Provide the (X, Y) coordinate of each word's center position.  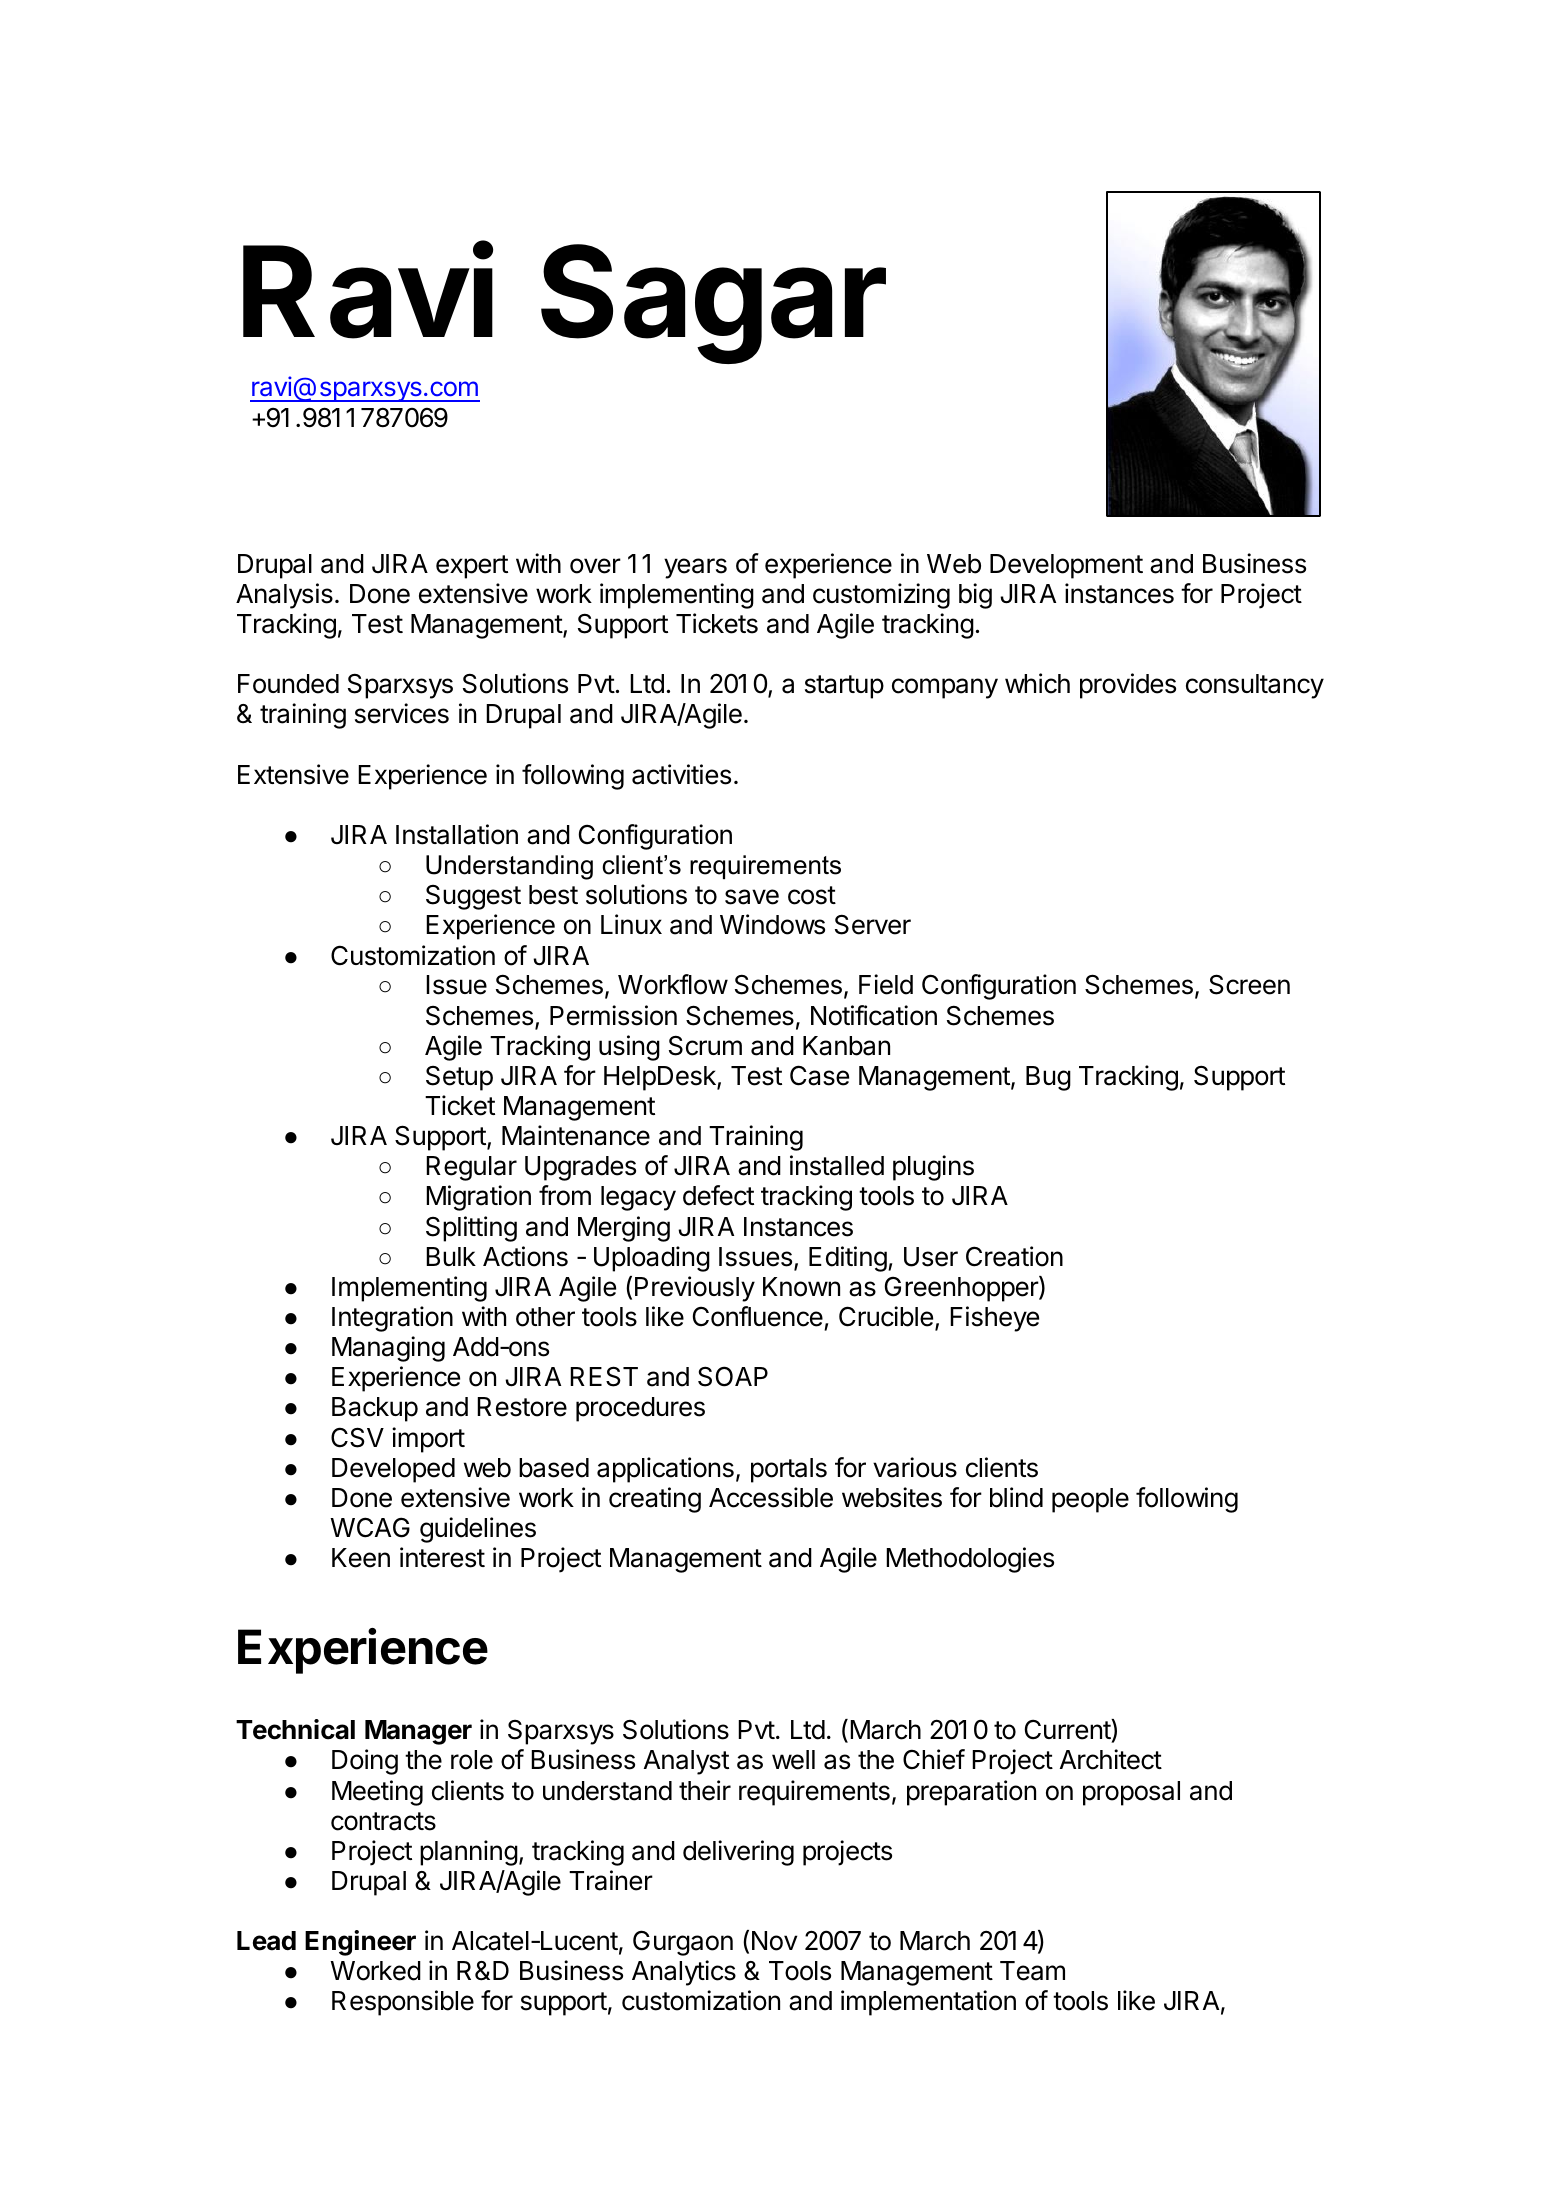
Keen (361, 1558)
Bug (1048, 1078)
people (1090, 1500)
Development (1066, 566)
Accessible (771, 1497)
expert (472, 567)
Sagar (713, 304)
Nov (774, 1941)
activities (681, 774)
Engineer (360, 1943)
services (402, 713)
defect (718, 1195)
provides (1128, 686)
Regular (471, 1168)
